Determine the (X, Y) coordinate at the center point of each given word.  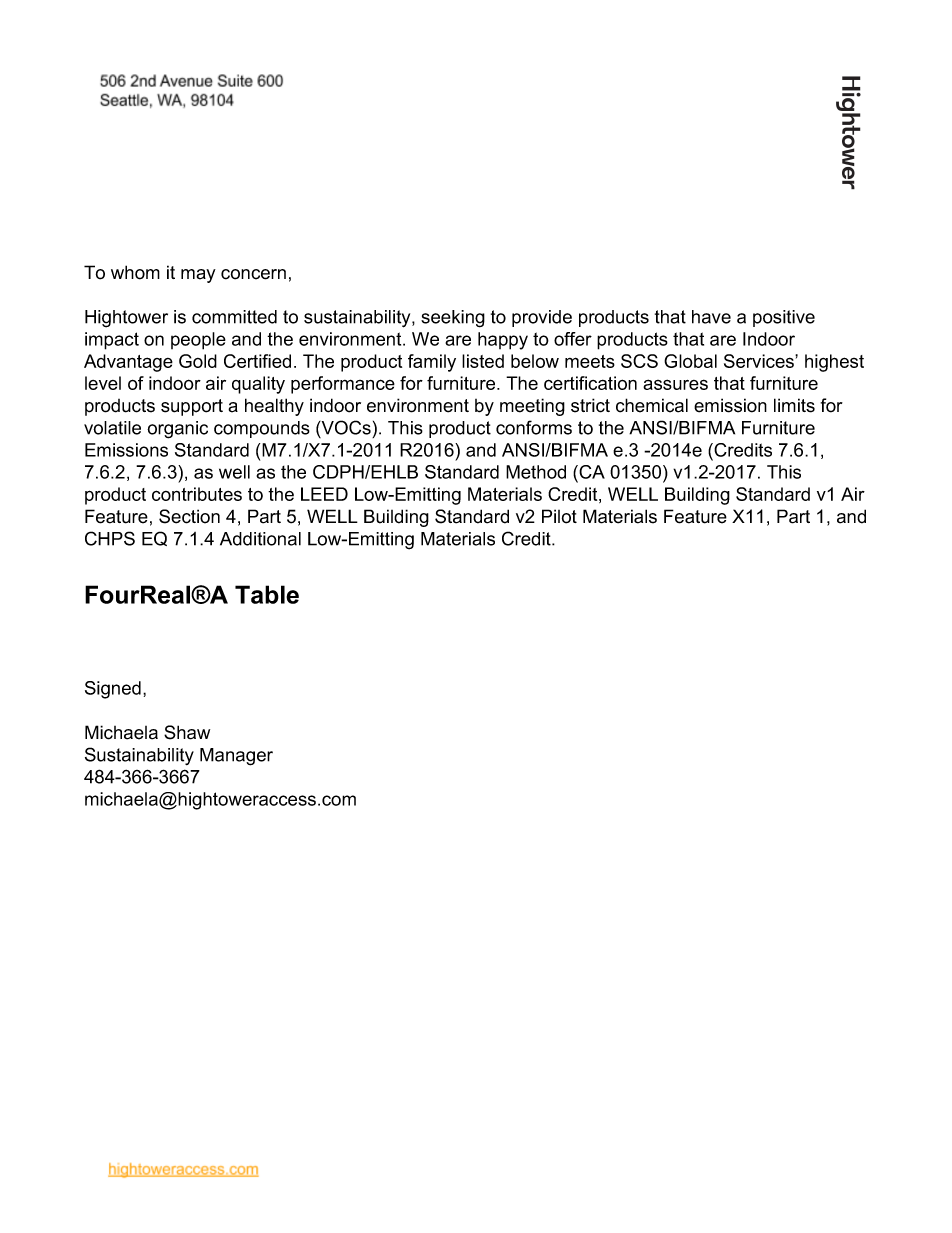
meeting (532, 407)
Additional (260, 539)
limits (794, 405)
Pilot (559, 516)
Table (267, 594)
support (192, 407)
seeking (453, 319)
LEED (324, 494)
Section (189, 516)
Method (536, 472)
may (198, 276)
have (711, 317)
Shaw (187, 732)
